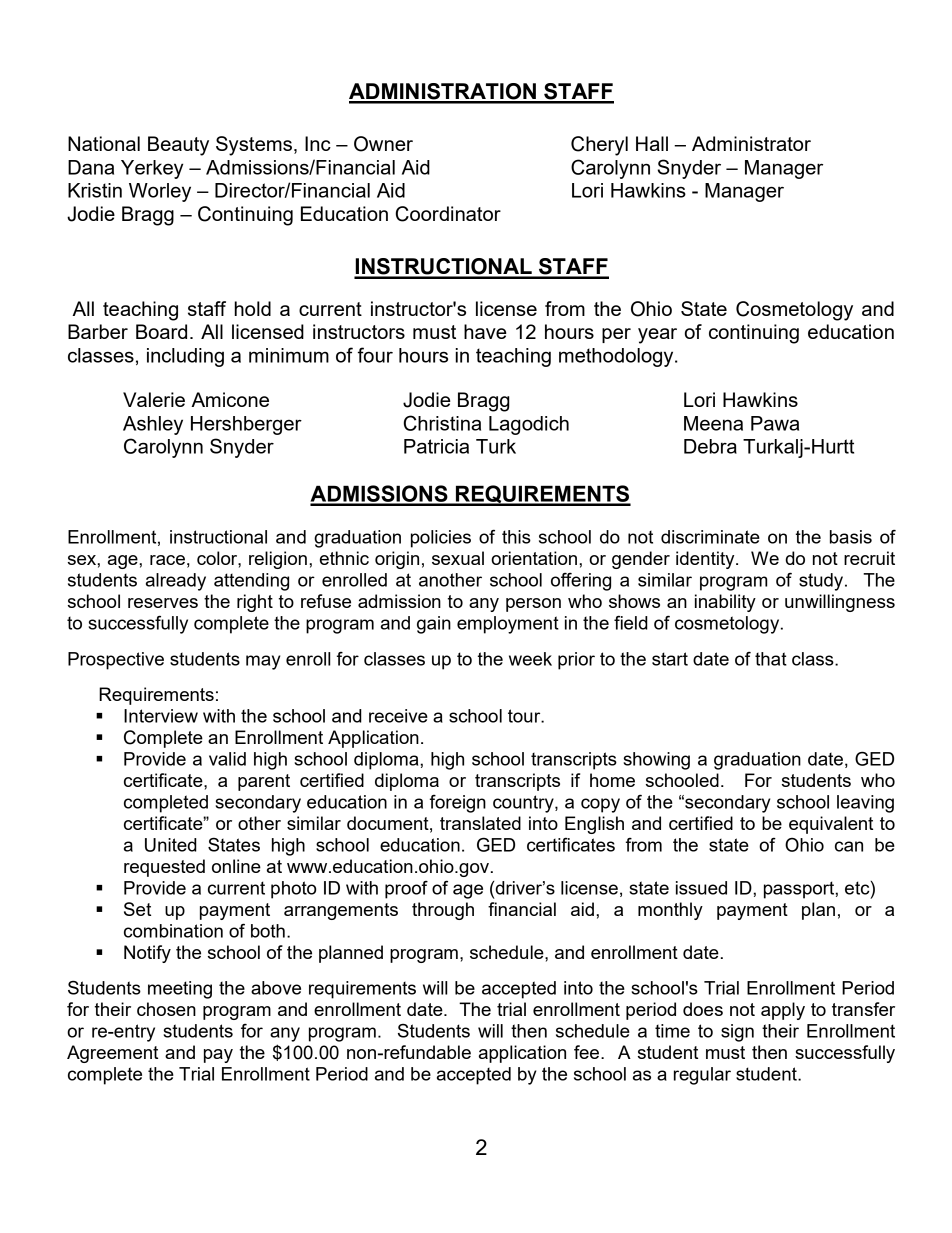 The height and width of the screenshot is (1233, 952). What do you see at coordinates (160, 192) in the screenshot?
I see `Worley` at bounding box center [160, 192].
